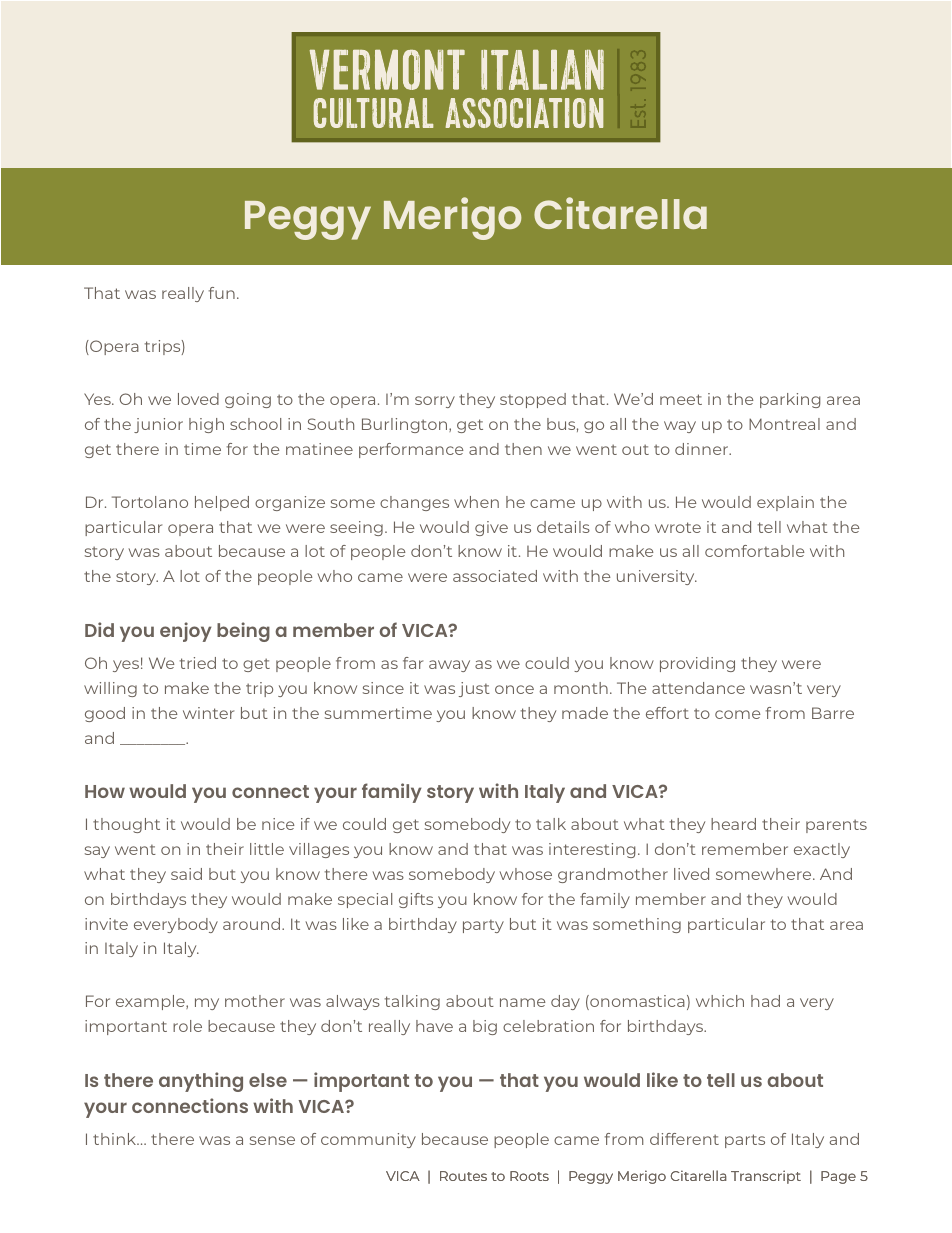 The height and width of the screenshot is (1233, 952). I want to click on parking, so click(790, 400).
